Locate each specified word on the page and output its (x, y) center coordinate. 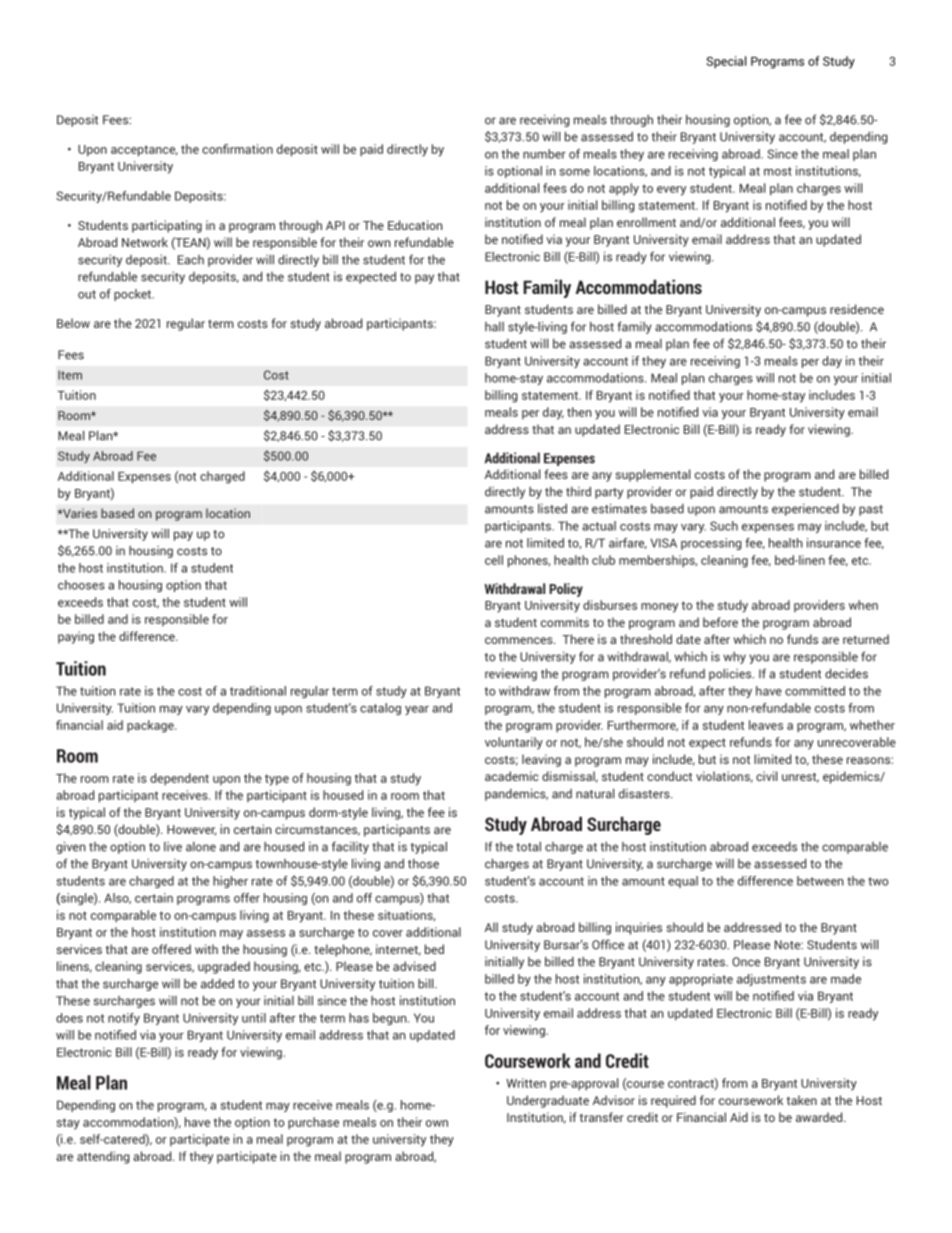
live (173, 847)
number (544, 154)
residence (857, 309)
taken (802, 1100)
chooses (81, 585)
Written (526, 1083)
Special (726, 62)
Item (70, 375)
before (720, 622)
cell (494, 560)
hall (494, 327)
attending (103, 1157)
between (820, 881)
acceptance (144, 151)
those (423, 864)
